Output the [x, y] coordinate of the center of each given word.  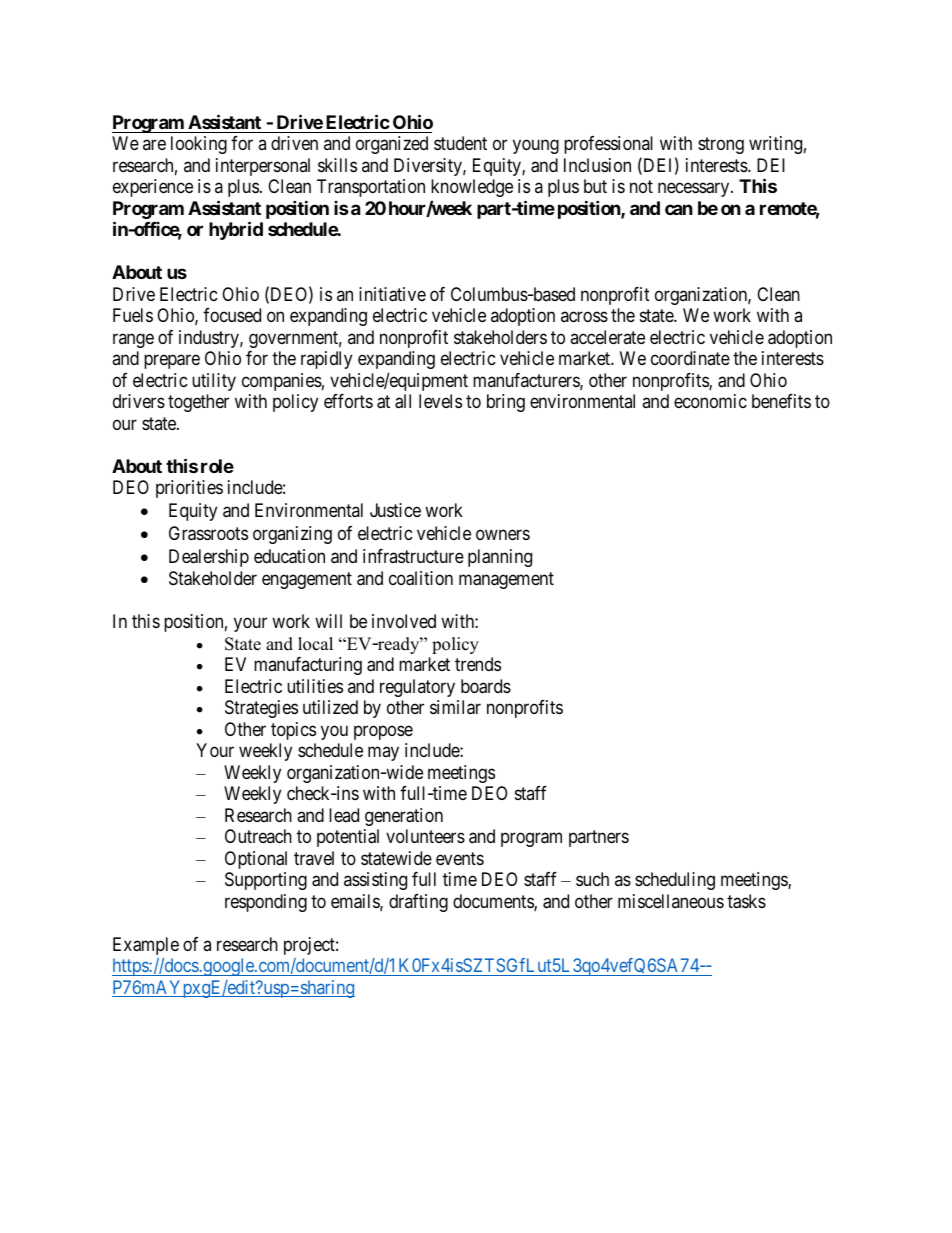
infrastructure [413, 556]
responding [266, 903]
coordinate [690, 358]
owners [503, 534]
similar [455, 707]
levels [440, 401]
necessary [695, 190]
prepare [172, 362]
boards [486, 686]
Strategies [261, 709]
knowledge [472, 188]
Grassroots [208, 533]
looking [199, 145]
